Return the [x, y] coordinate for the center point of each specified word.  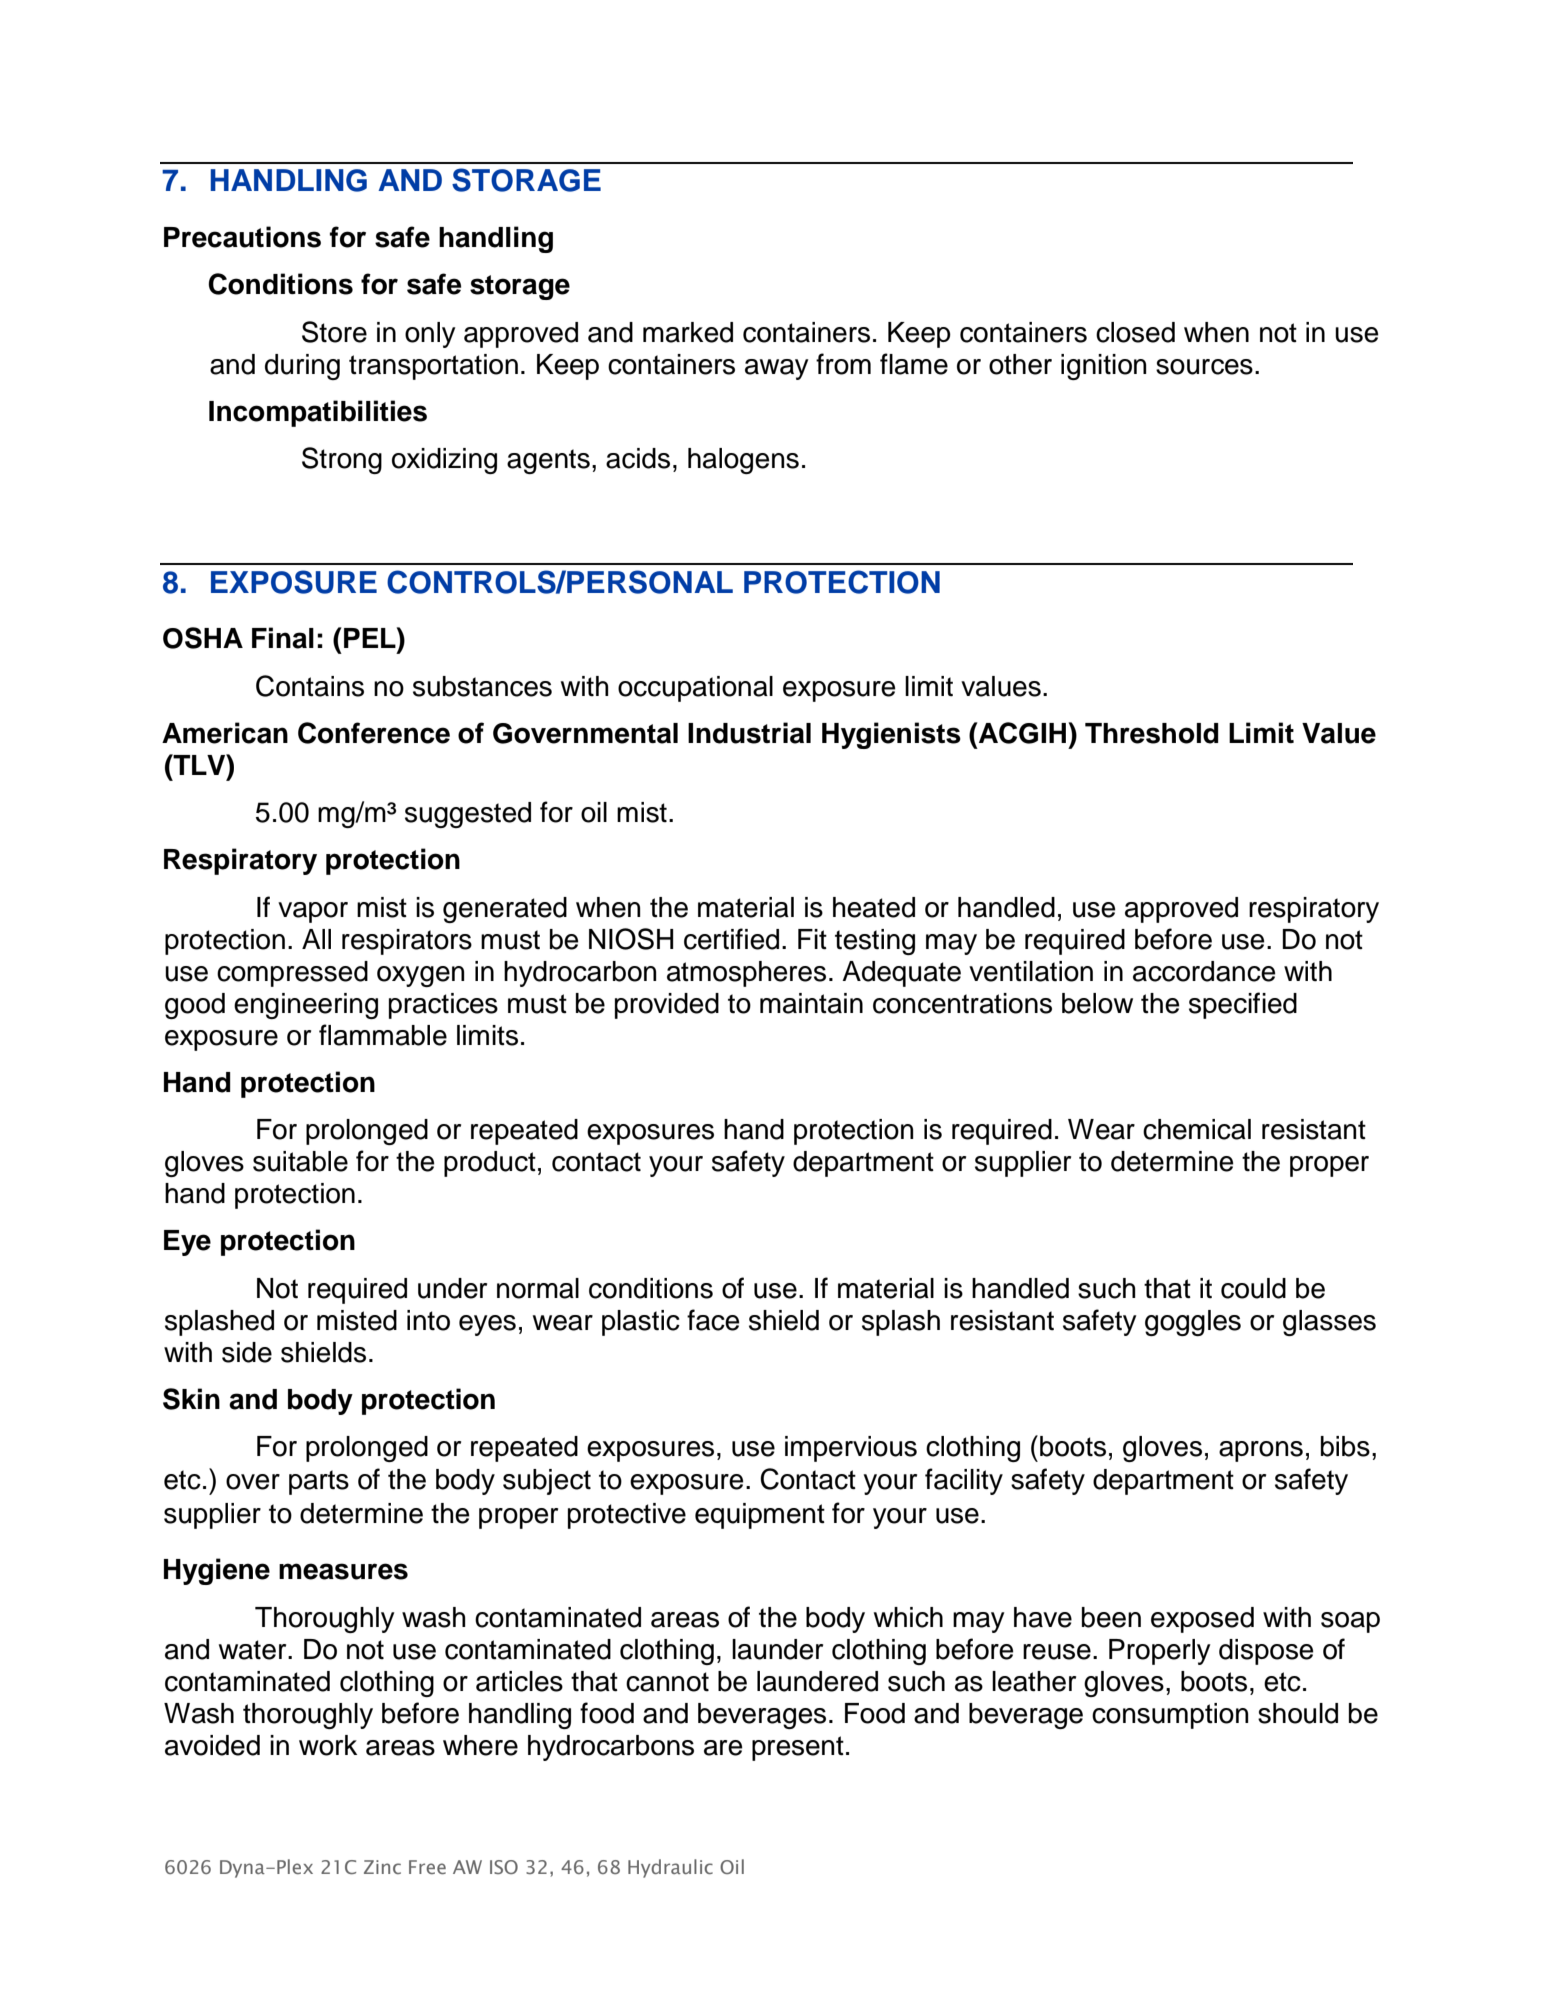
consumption [1170, 1716]
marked [688, 332]
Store [334, 332]
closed [1135, 332]
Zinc [382, 1867]
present [798, 1748]
